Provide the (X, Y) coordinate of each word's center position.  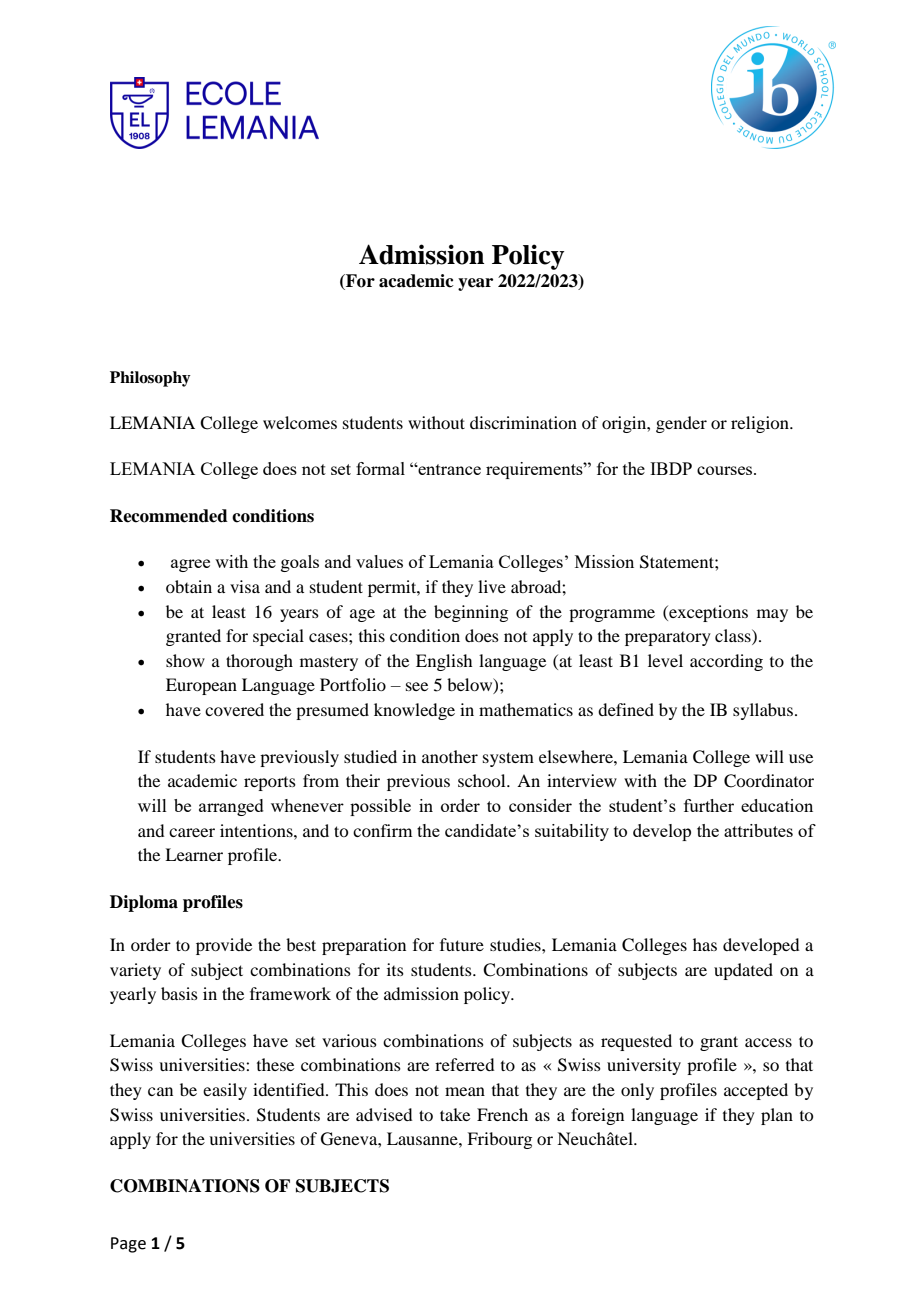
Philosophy (150, 379)
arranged (231, 807)
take (455, 1114)
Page (128, 1245)
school (483, 780)
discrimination (523, 422)
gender (681, 424)
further (709, 805)
